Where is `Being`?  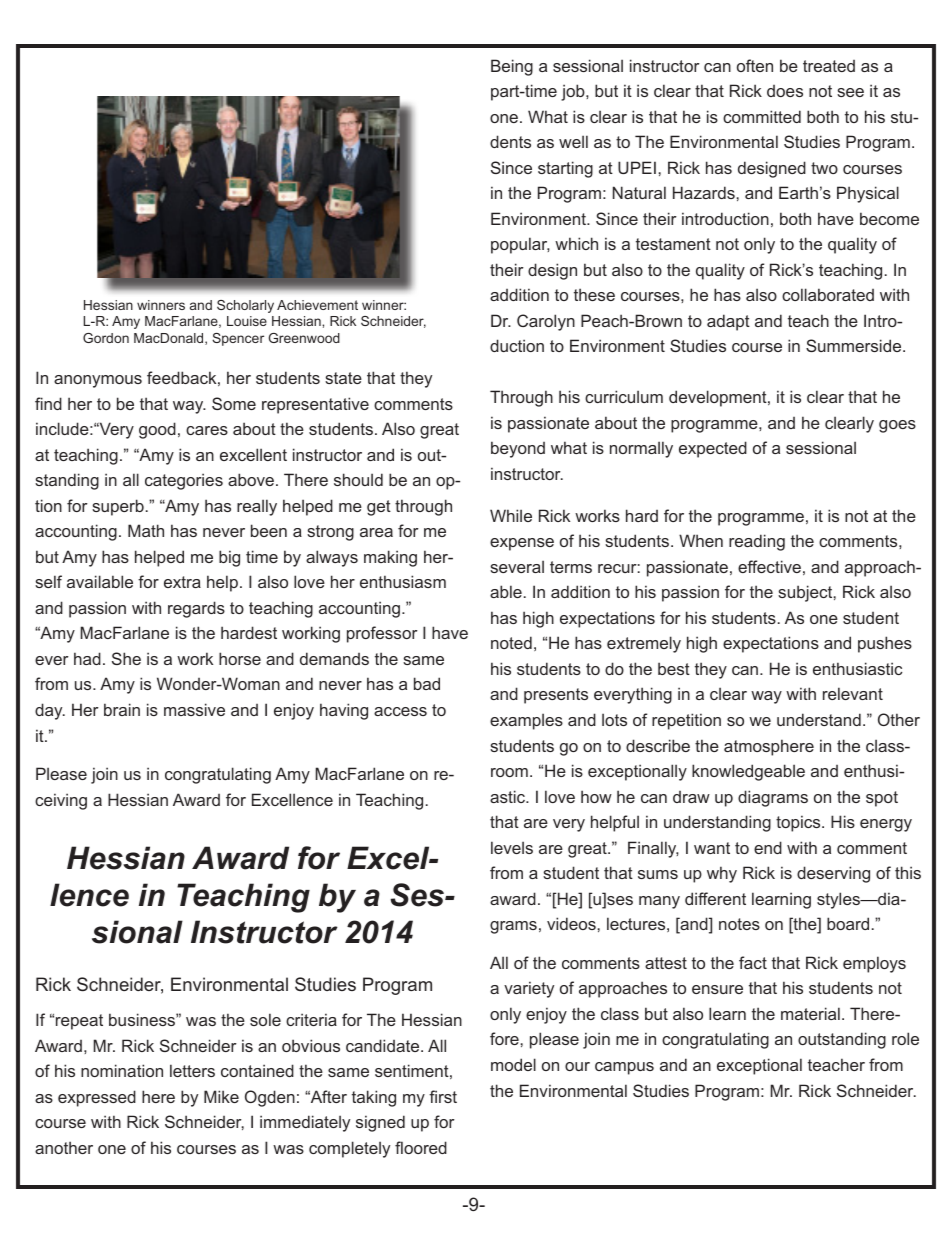
Being is located at coordinates (512, 67).
